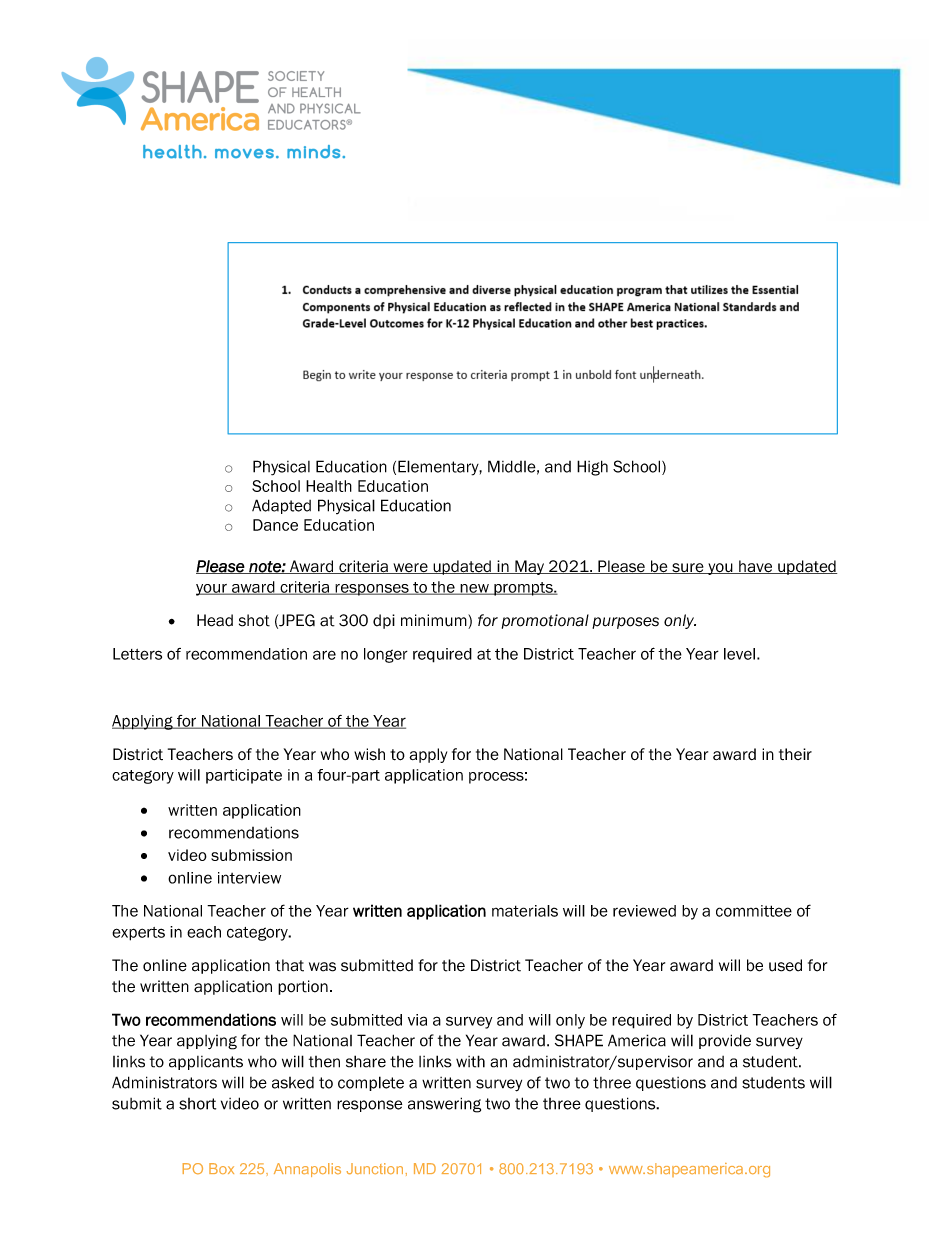  What do you see at coordinates (221, 1168) in the screenshot?
I see `Box` at bounding box center [221, 1168].
